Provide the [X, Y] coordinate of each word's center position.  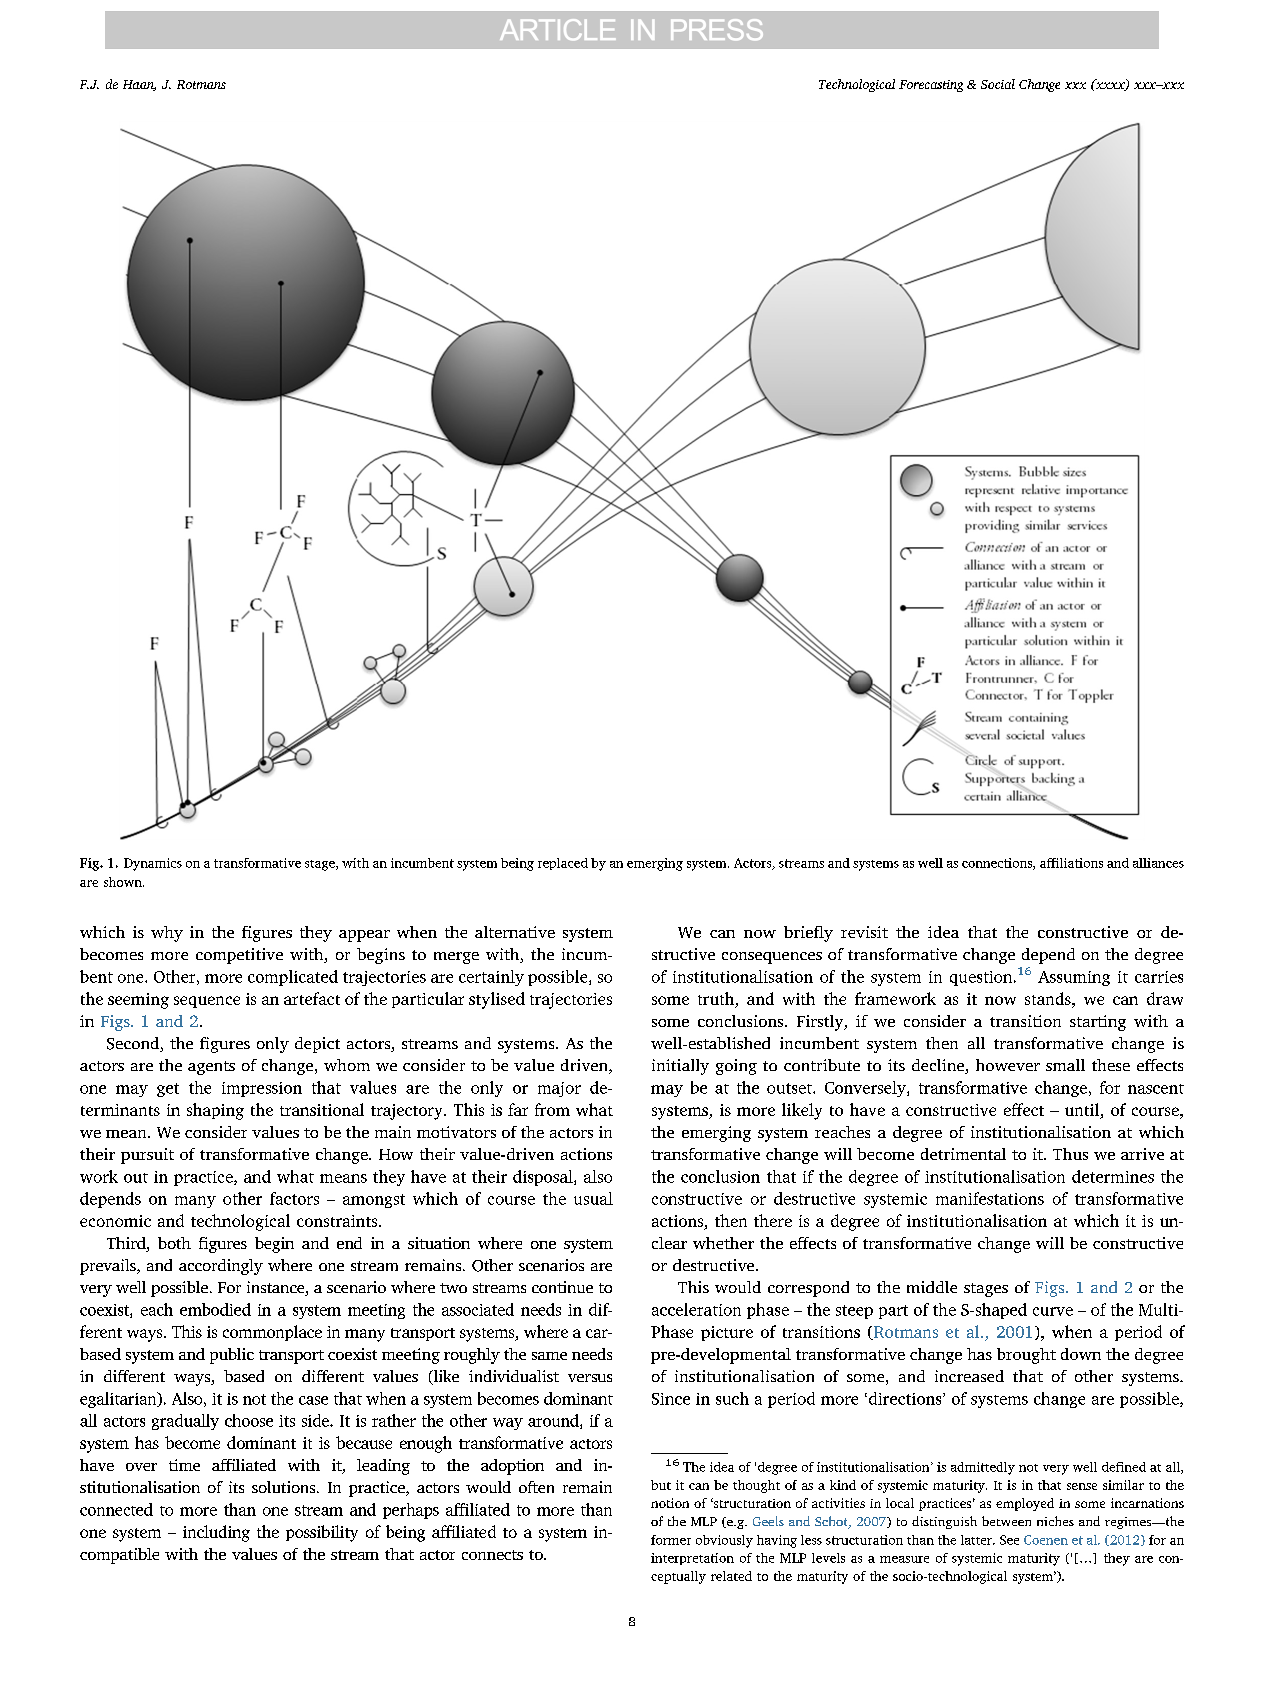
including [216, 1533]
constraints [338, 1221]
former [671, 1540]
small [1065, 1065]
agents [211, 1068]
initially [680, 1067]
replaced [563, 864]
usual [593, 1198]
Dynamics [153, 864]
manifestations [990, 1198]
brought [1026, 1356]
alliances [1158, 863]
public [232, 1356]
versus [590, 1378]
